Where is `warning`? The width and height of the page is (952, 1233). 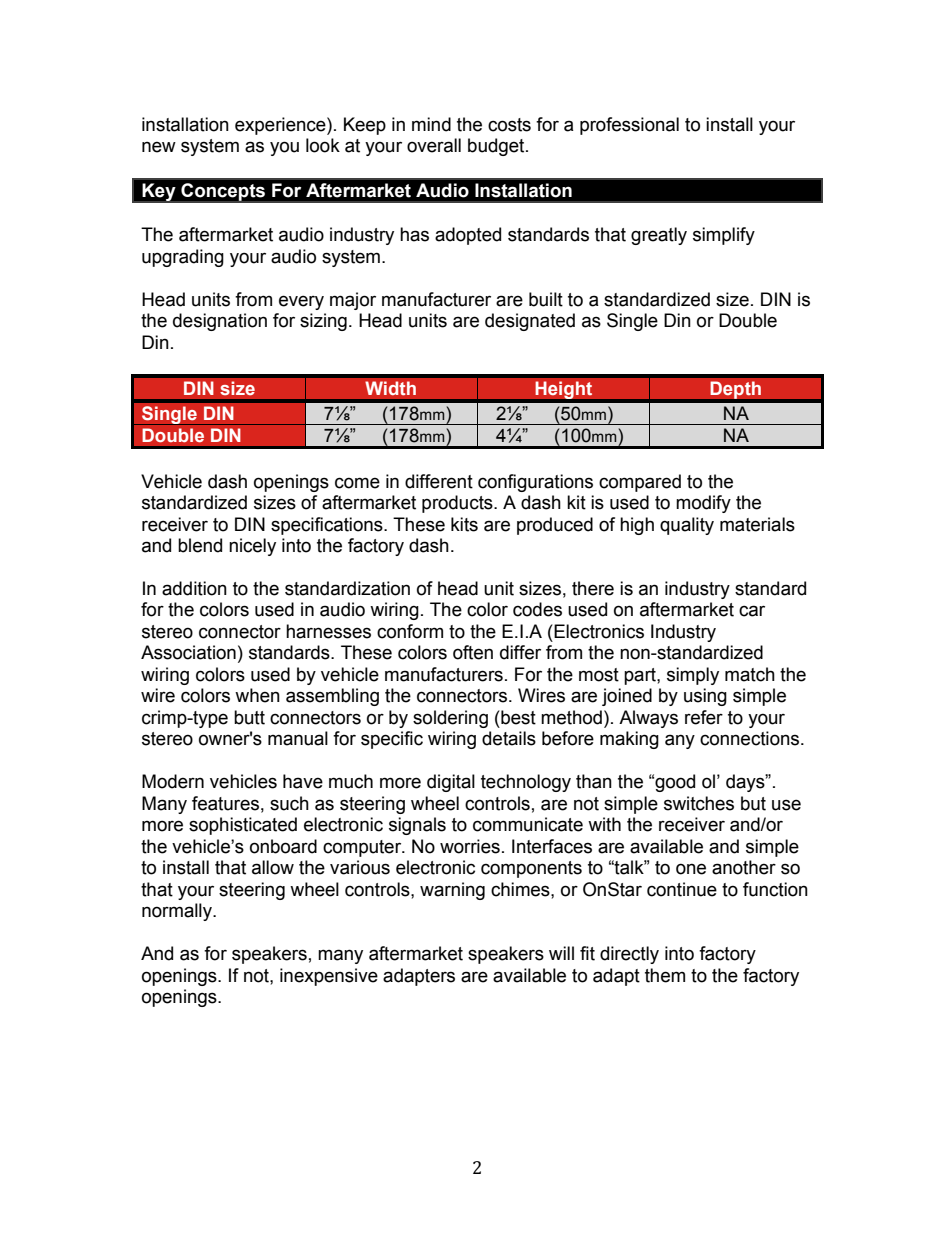 warning is located at coordinates (452, 891).
